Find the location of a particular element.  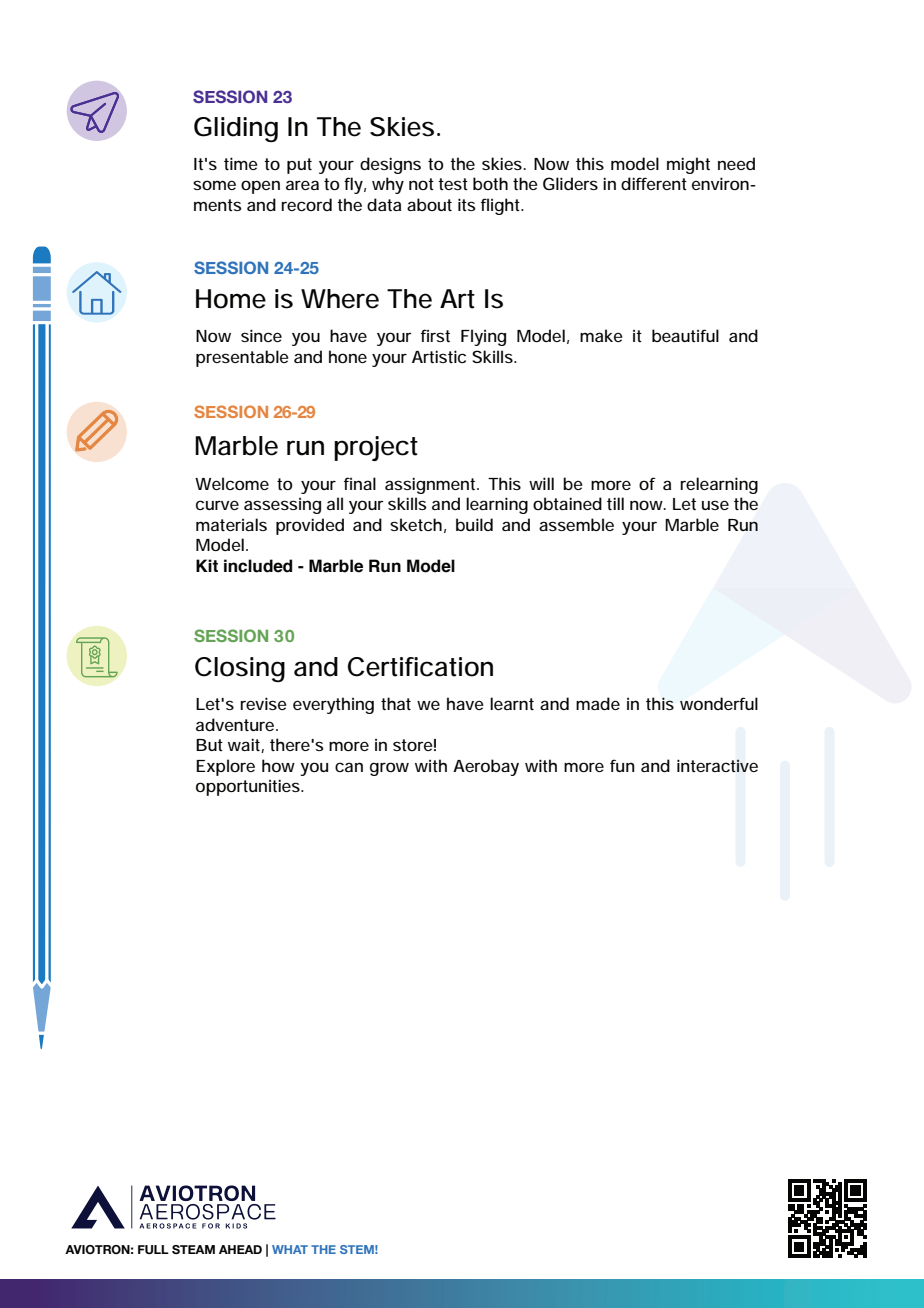

might is located at coordinates (688, 165).
